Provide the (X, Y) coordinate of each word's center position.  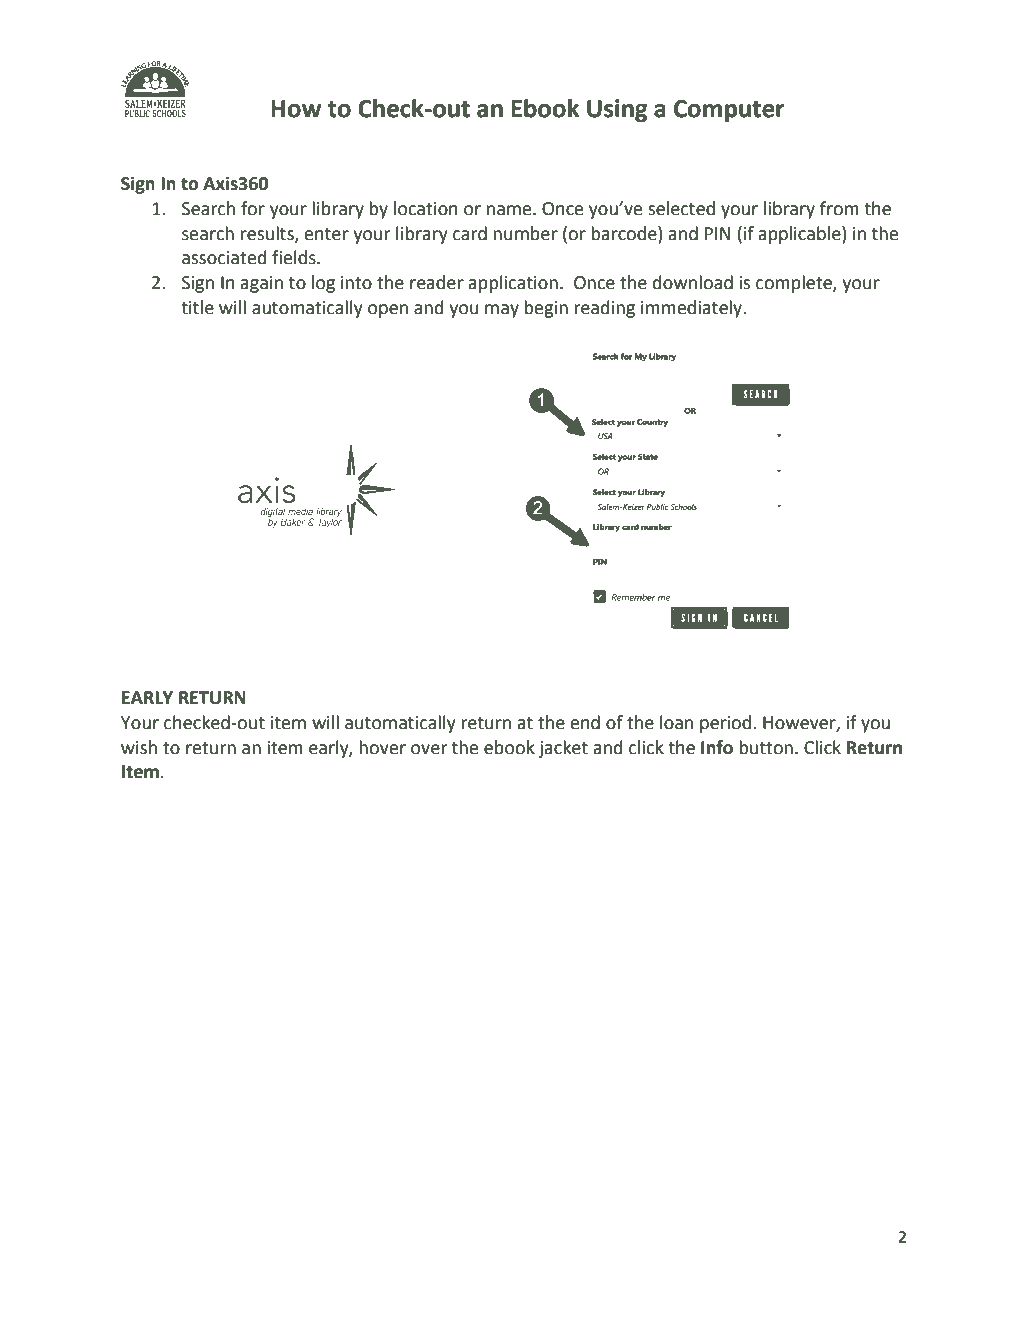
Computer (729, 111)
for (253, 208)
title (197, 307)
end (585, 722)
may (502, 311)
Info (717, 747)
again (262, 284)
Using (617, 110)
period (725, 724)
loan (676, 722)
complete (795, 284)
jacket (563, 749)
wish (139, 747)
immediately (693, 309)
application (513, 284)
